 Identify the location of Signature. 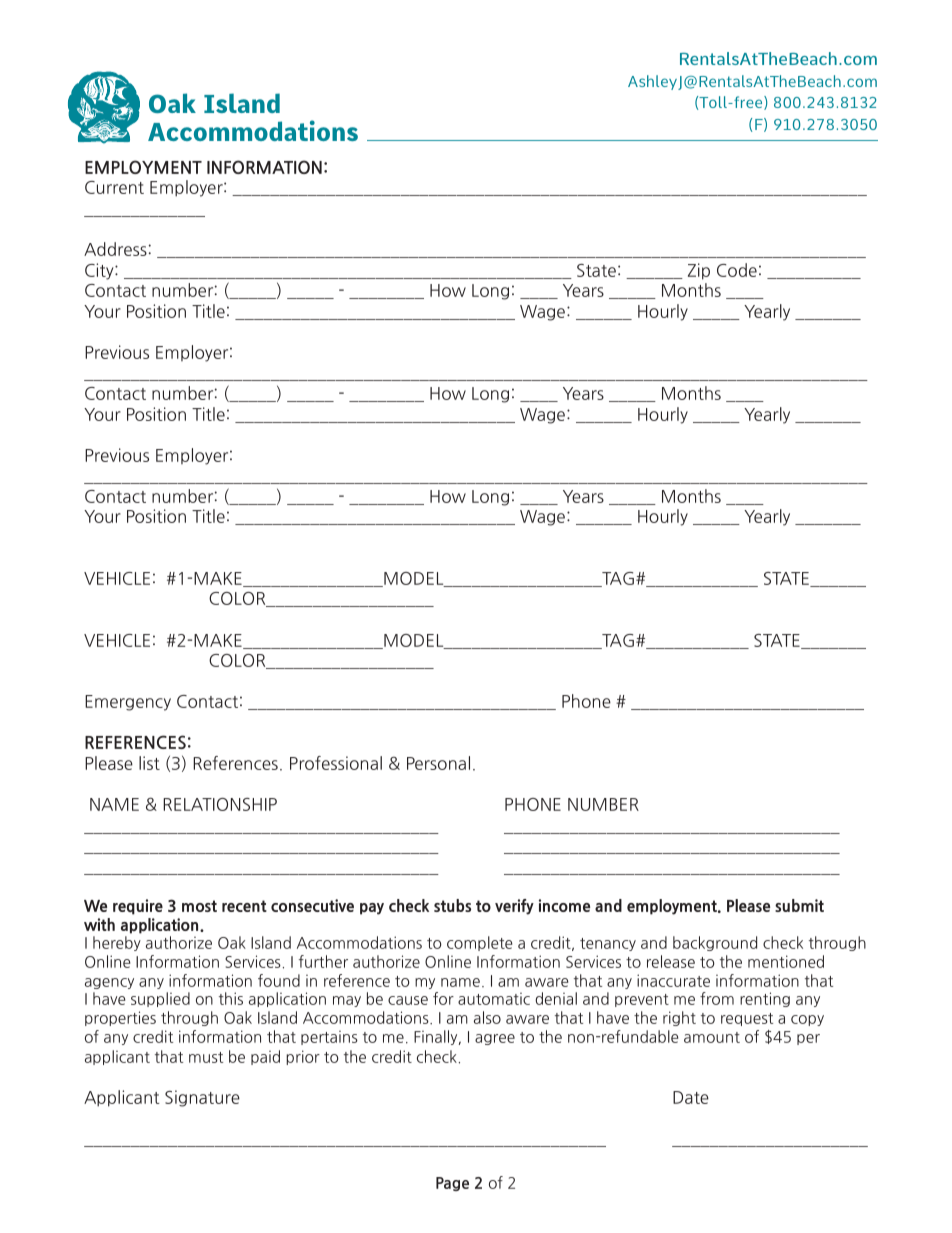
(202, 1098).
